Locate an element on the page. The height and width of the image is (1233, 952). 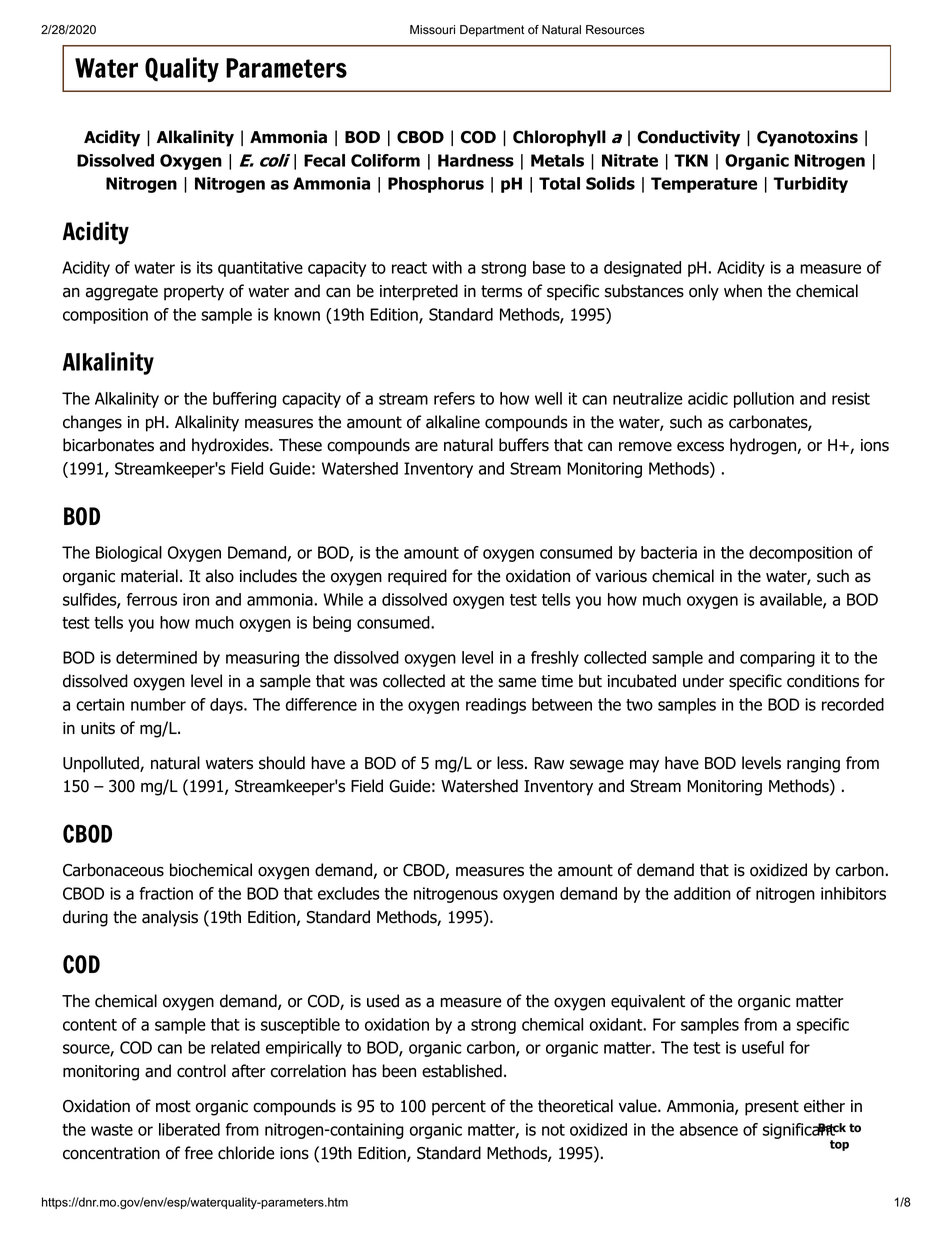
Fecal is located at coordinates (324, 160).
